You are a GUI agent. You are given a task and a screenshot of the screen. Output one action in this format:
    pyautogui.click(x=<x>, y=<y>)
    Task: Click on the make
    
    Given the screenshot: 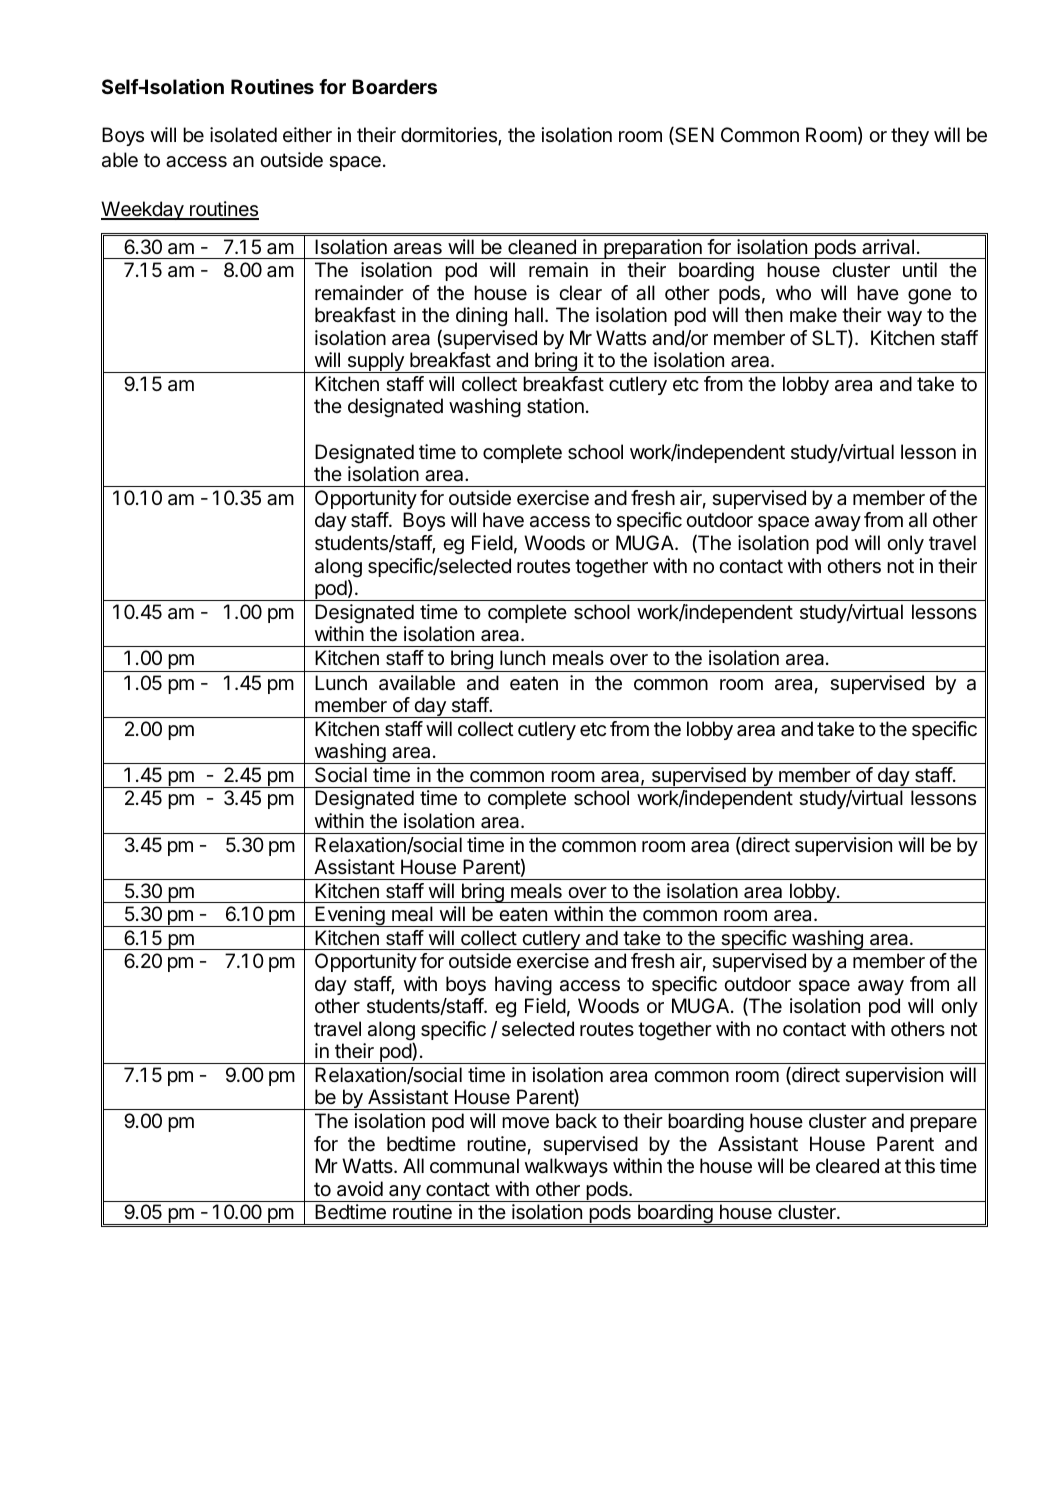 What is the action you would take?
    pyautogui.click(x=813, y=315)
